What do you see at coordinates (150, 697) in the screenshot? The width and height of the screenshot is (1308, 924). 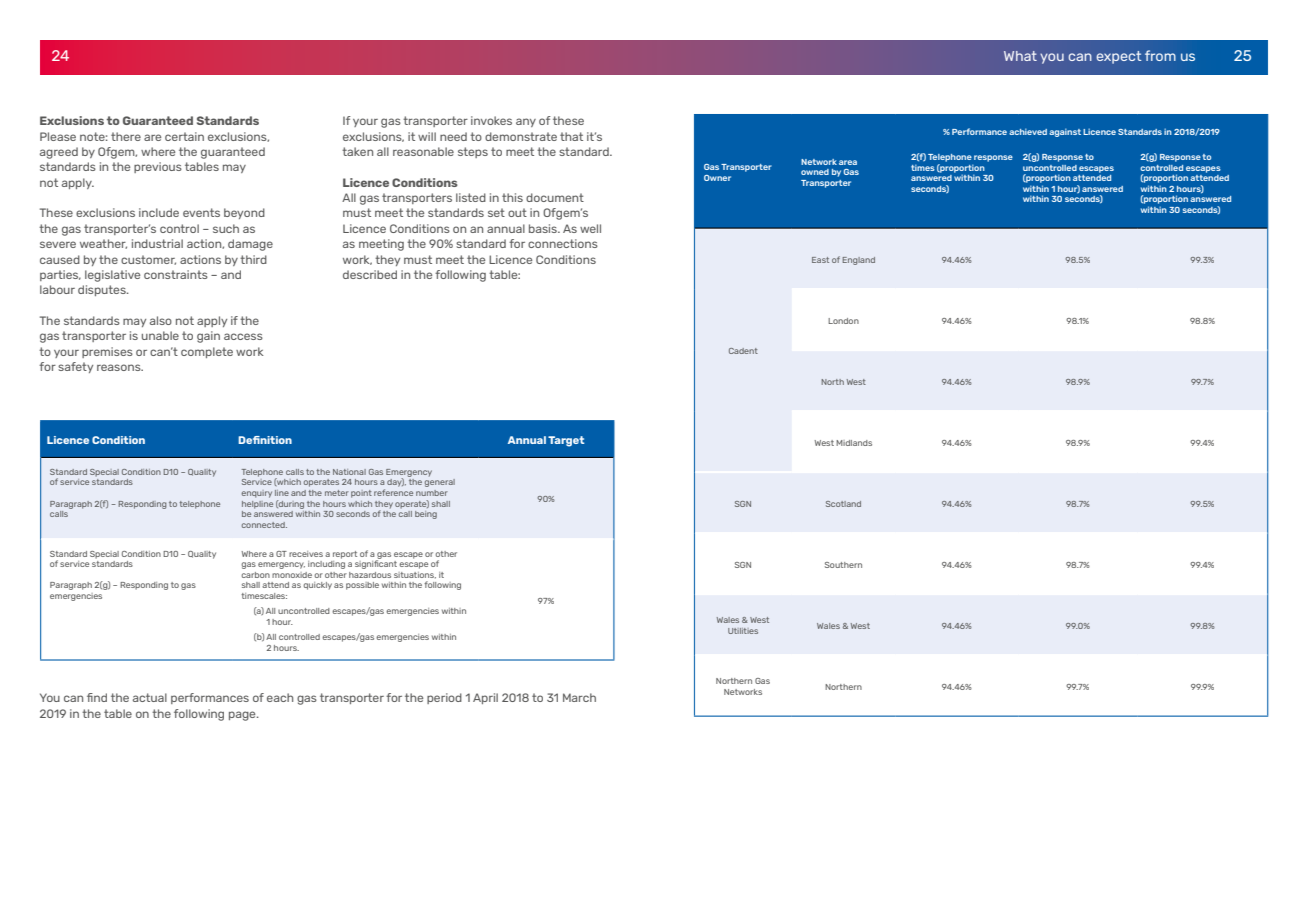 I see `actual` at bounding box center [150, 697].
